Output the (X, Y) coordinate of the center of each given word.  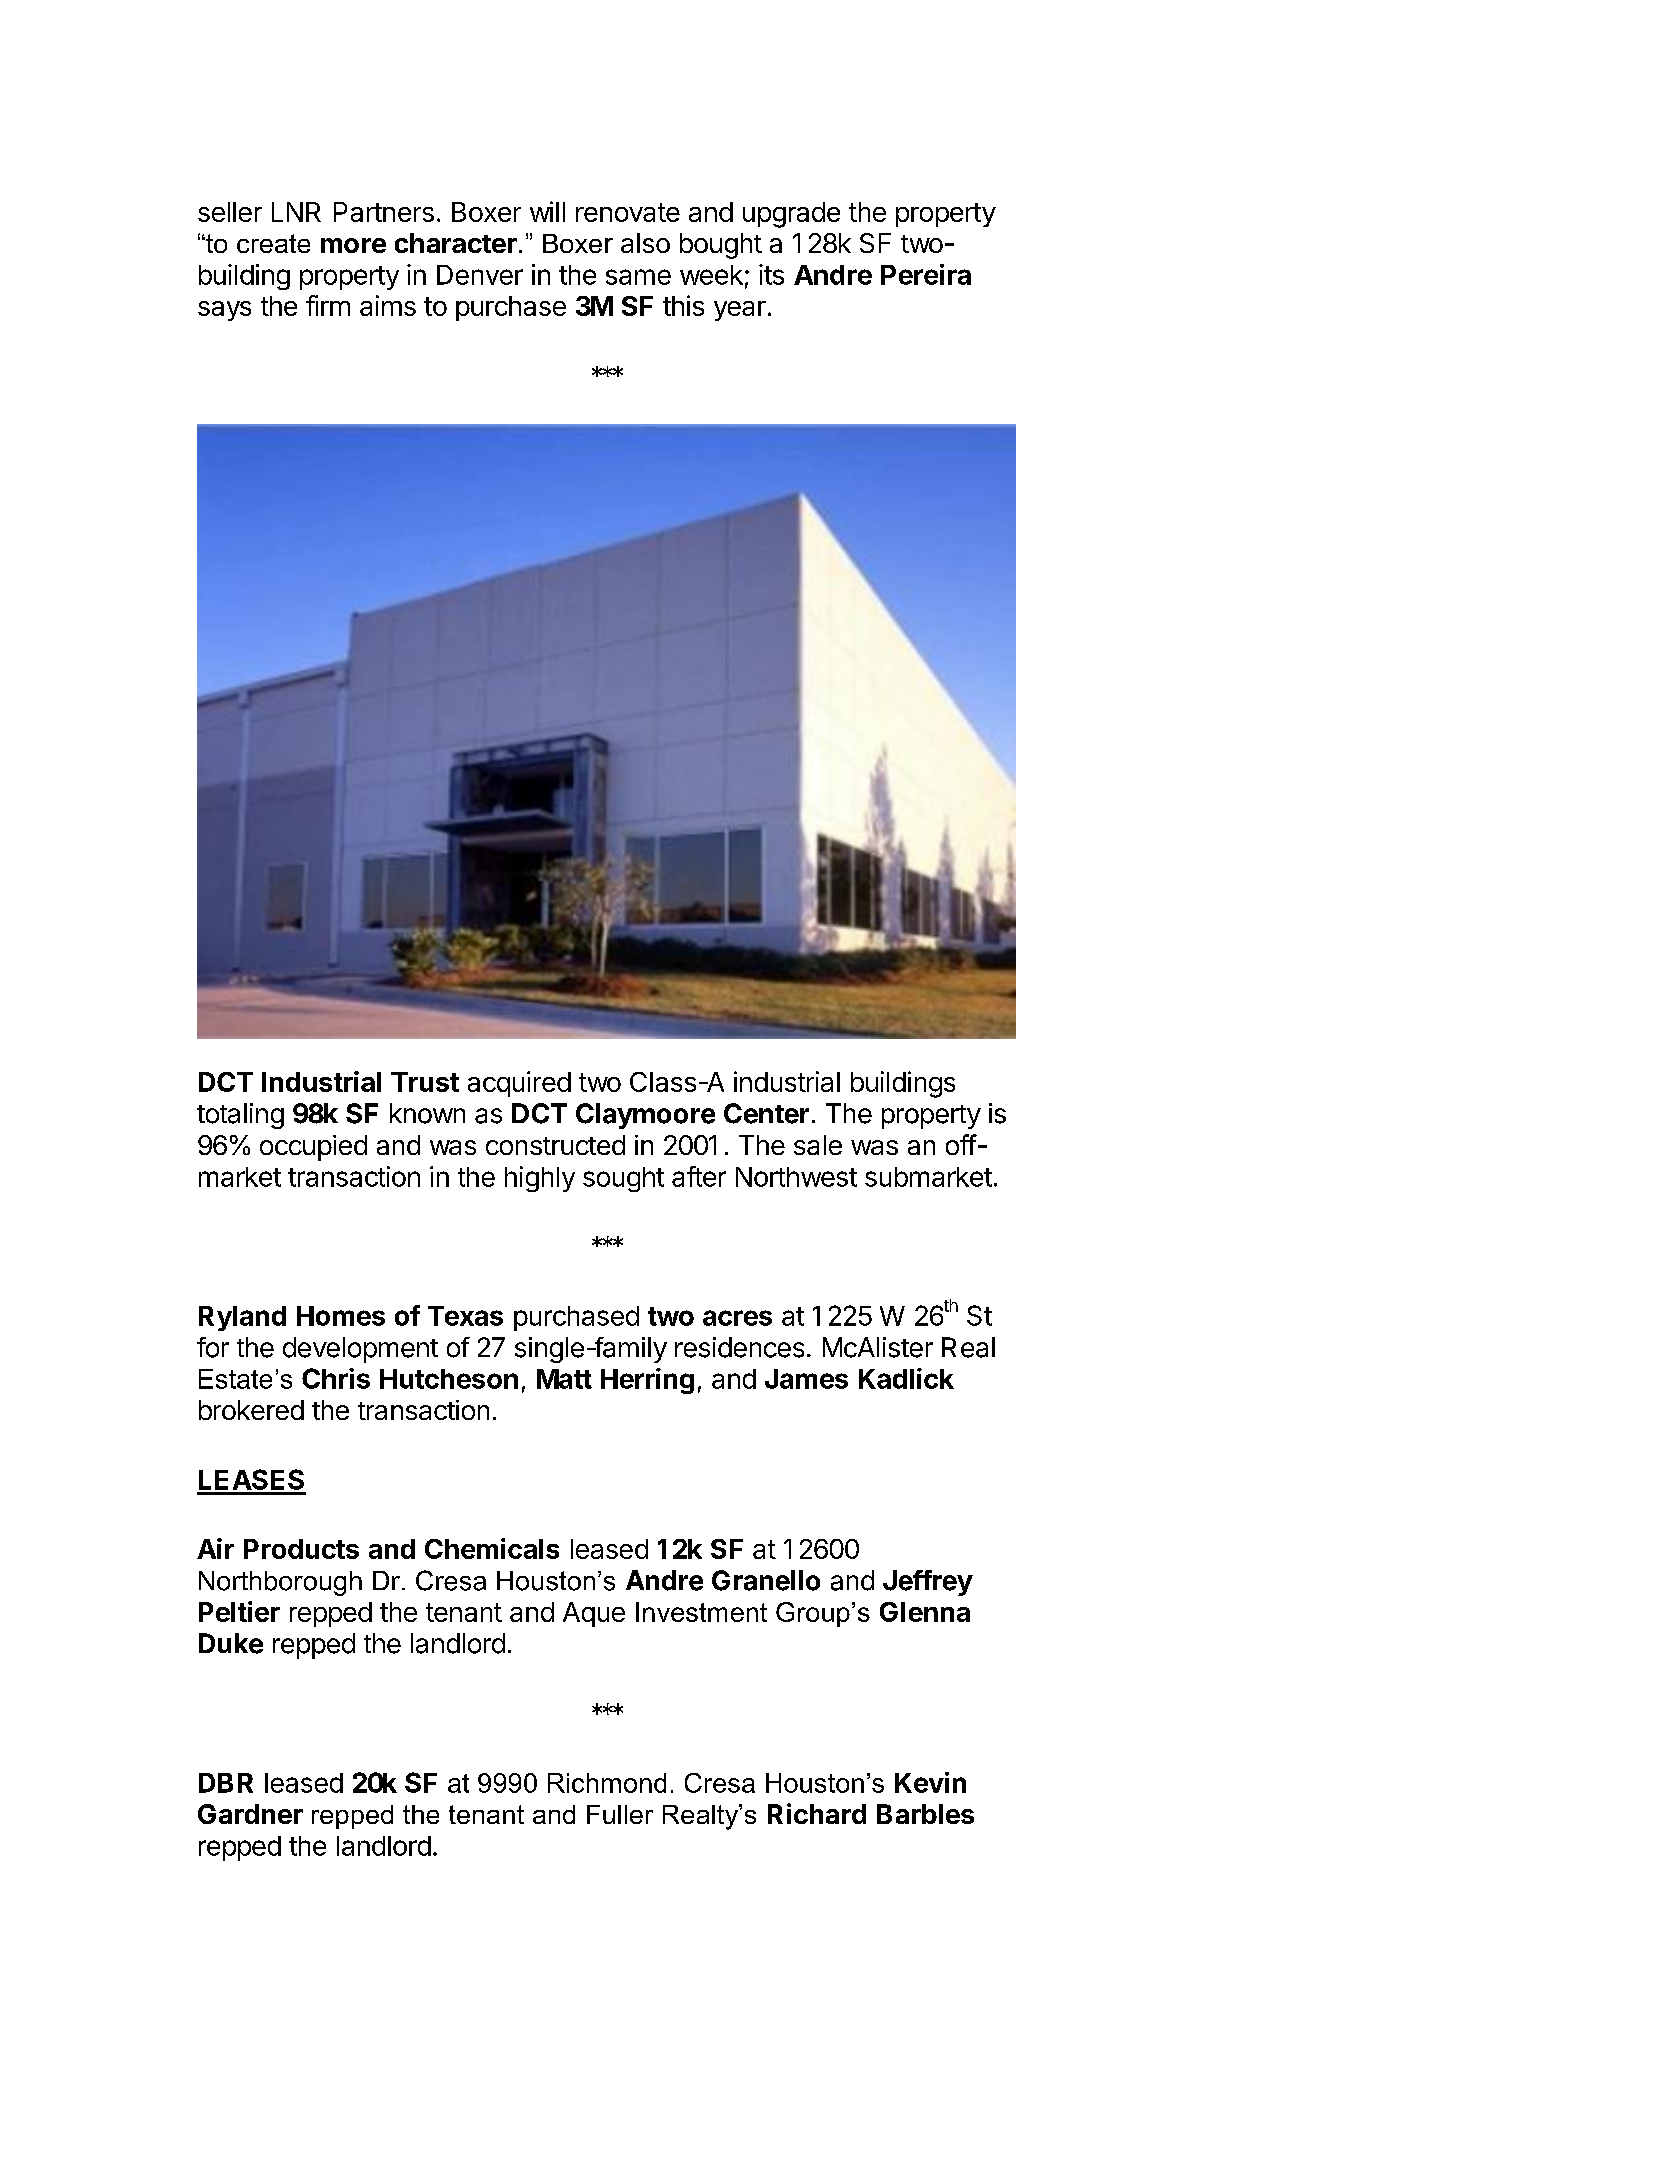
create (273, 243)
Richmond (607, 1783)
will (547, 211)
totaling (240, 1116)
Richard (817, 1813)
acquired (519, 1084)
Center (766, 1113)
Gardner (250, 1814)
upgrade (791, 215)
